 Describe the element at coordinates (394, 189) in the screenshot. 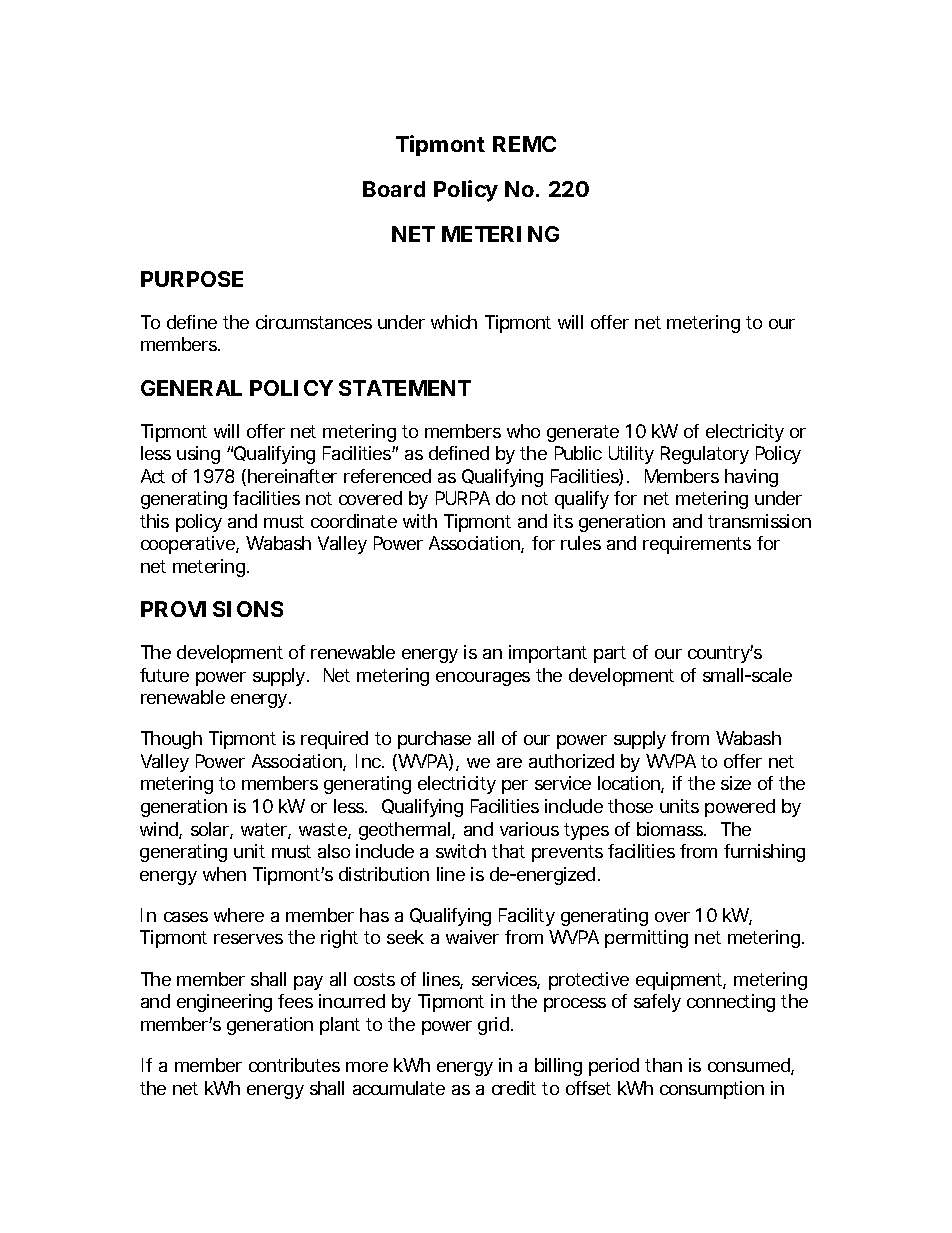

I see `Board` at that location.
